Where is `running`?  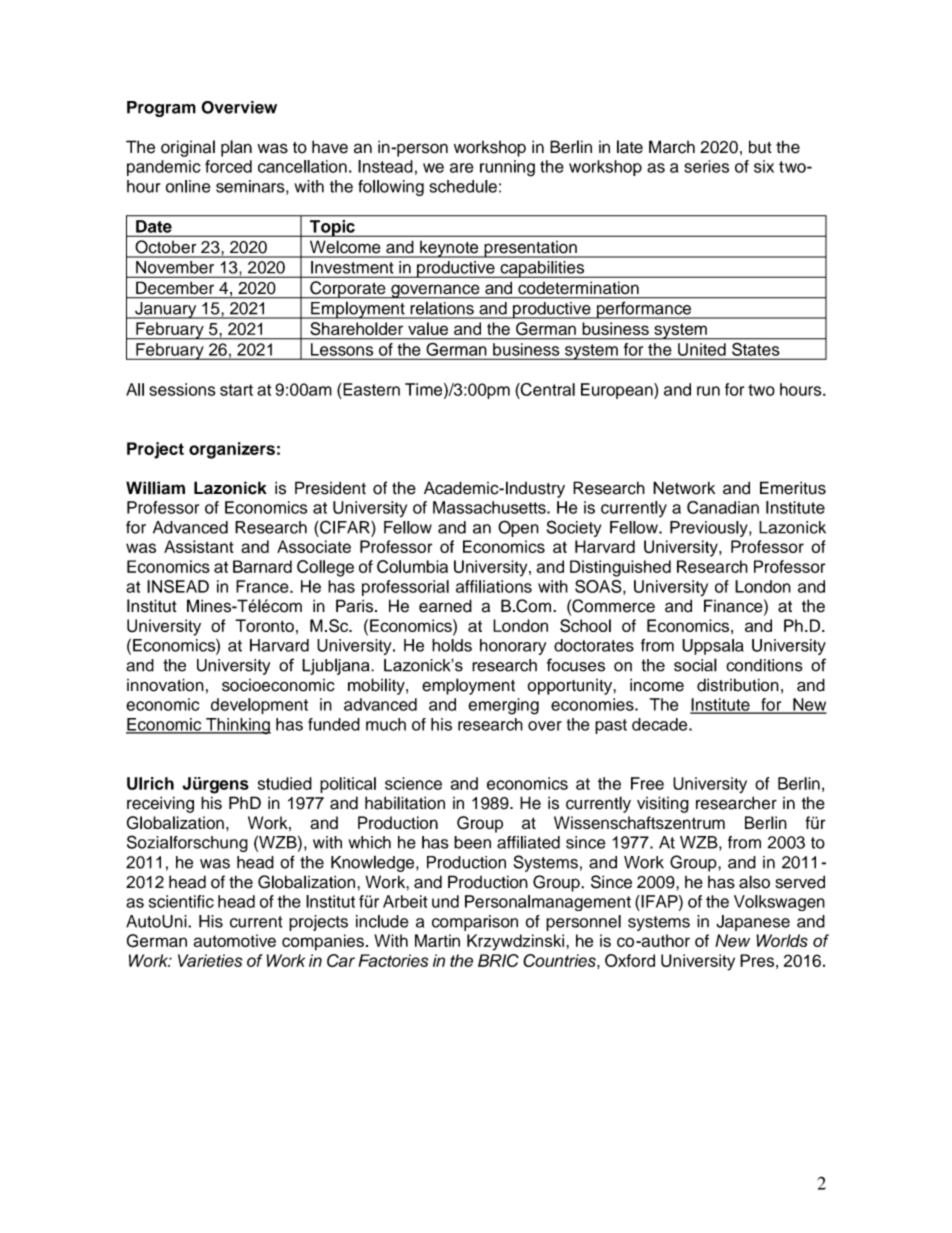 running is located at coordinates (507, 168).
